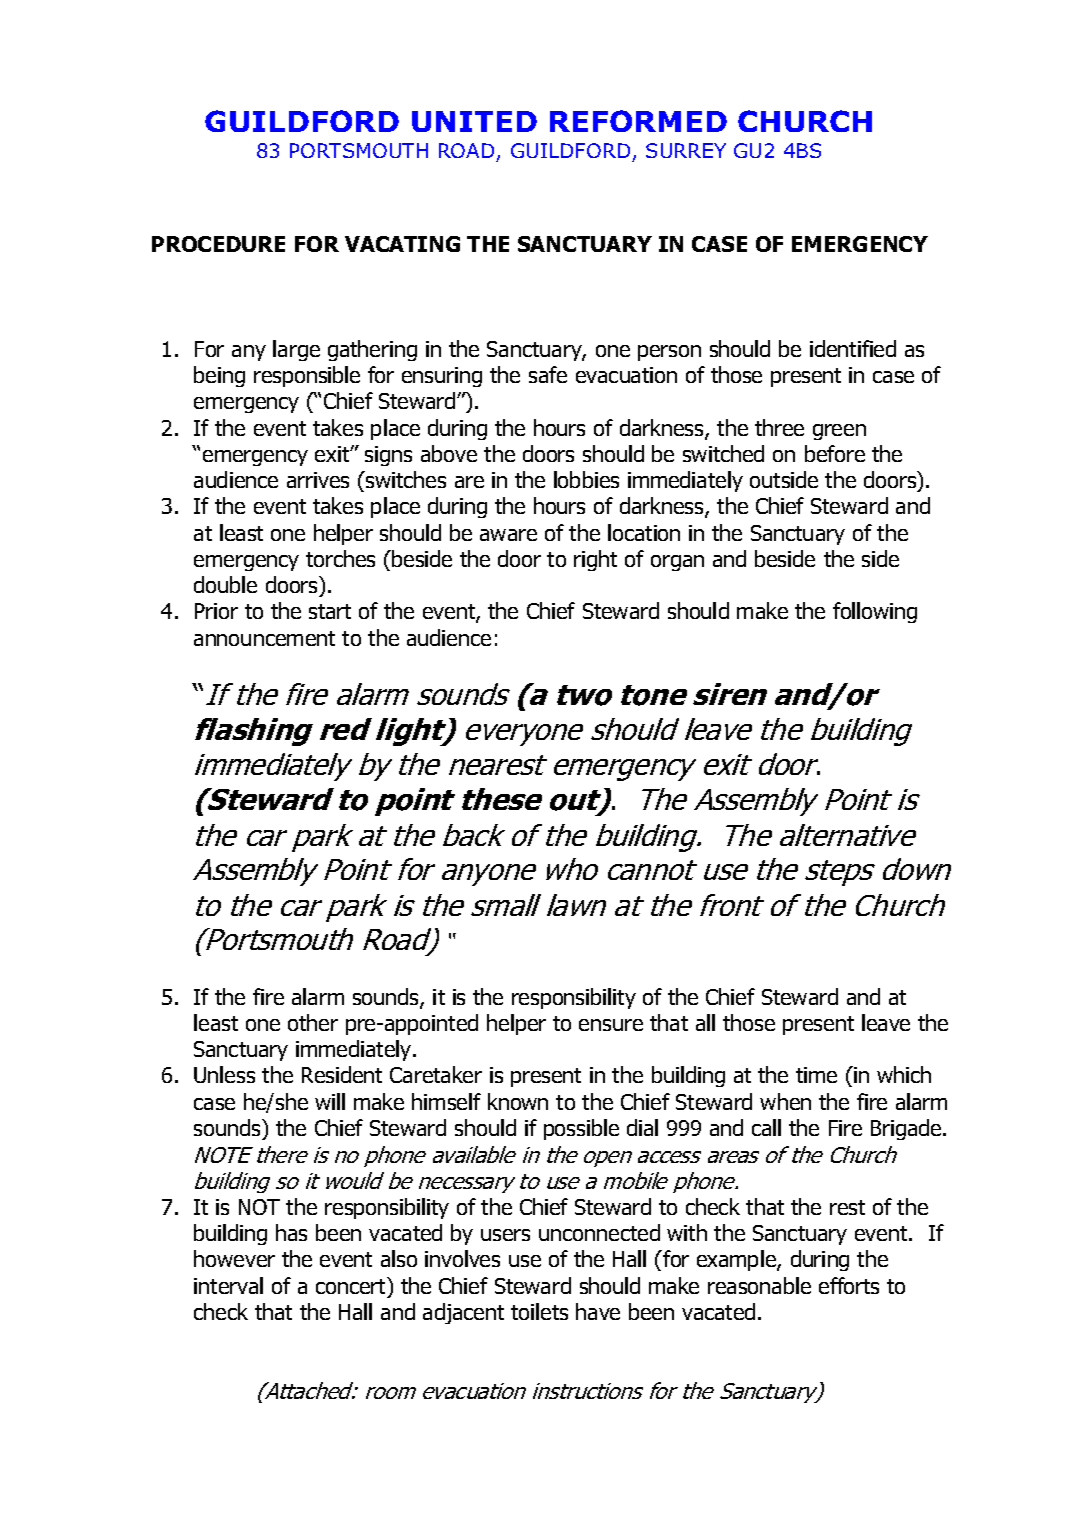 The height and width of the screenshot is (1527, 1080). I want to click on PROCEDURE, so click(218, 244).
